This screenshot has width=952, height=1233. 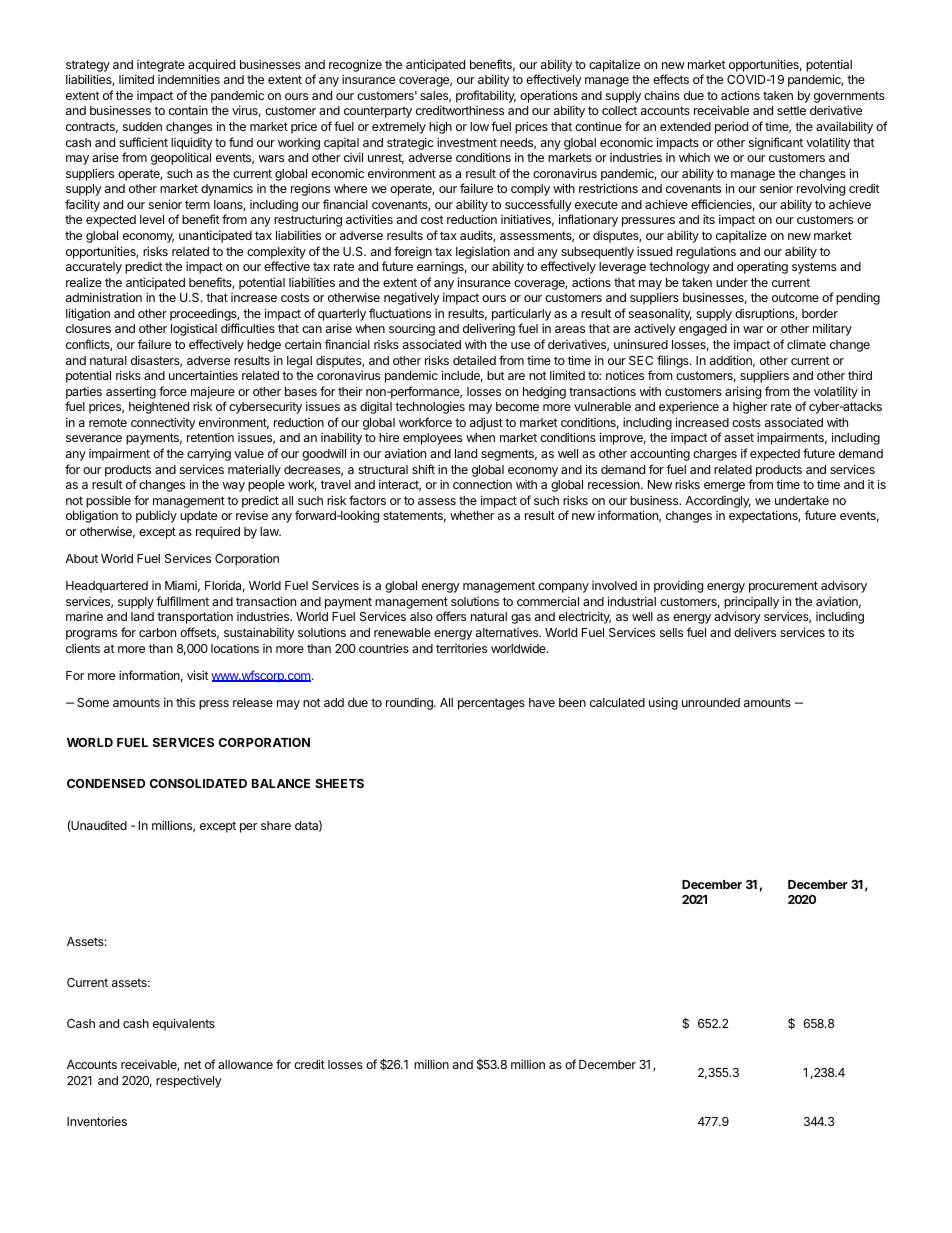 What do you see at coordinates (189, 1081) in the screenshot?
I see `respectively` at bounding box center [189, 1081].
